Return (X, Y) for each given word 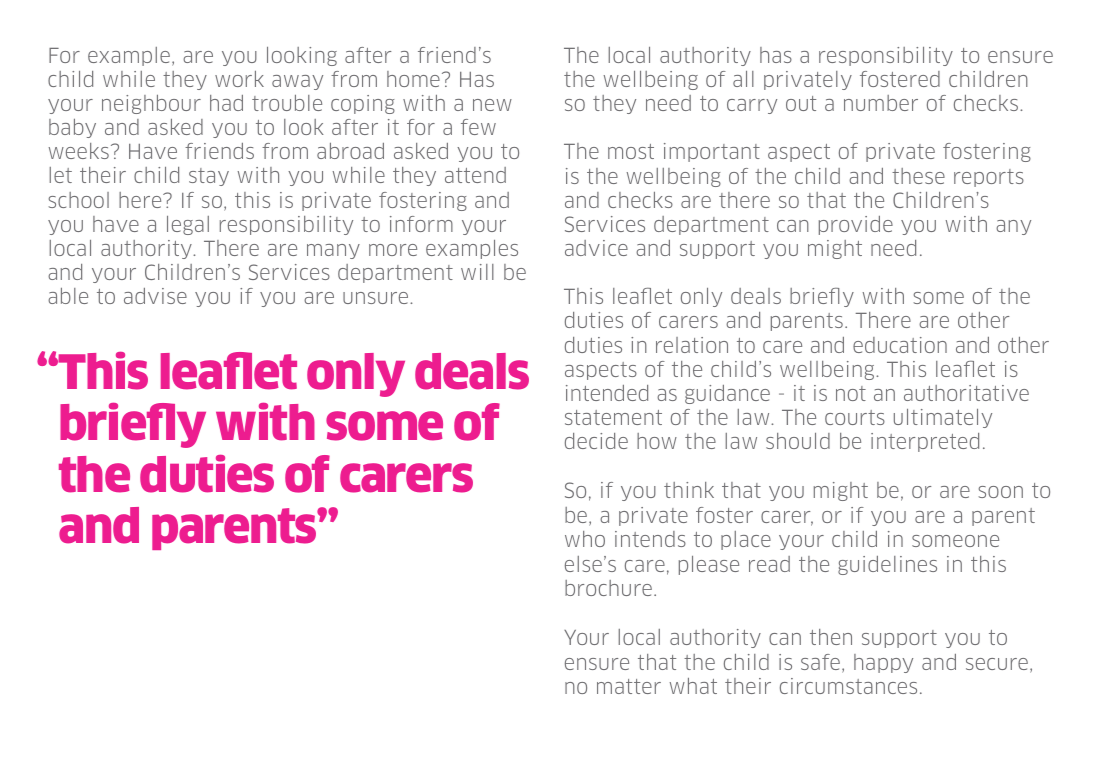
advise (155, 296)
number (881, 103)
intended (607, 393)
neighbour (151, 104)
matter (629, 686)
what (693, 686)
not (851, 393)
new (492, 105)
